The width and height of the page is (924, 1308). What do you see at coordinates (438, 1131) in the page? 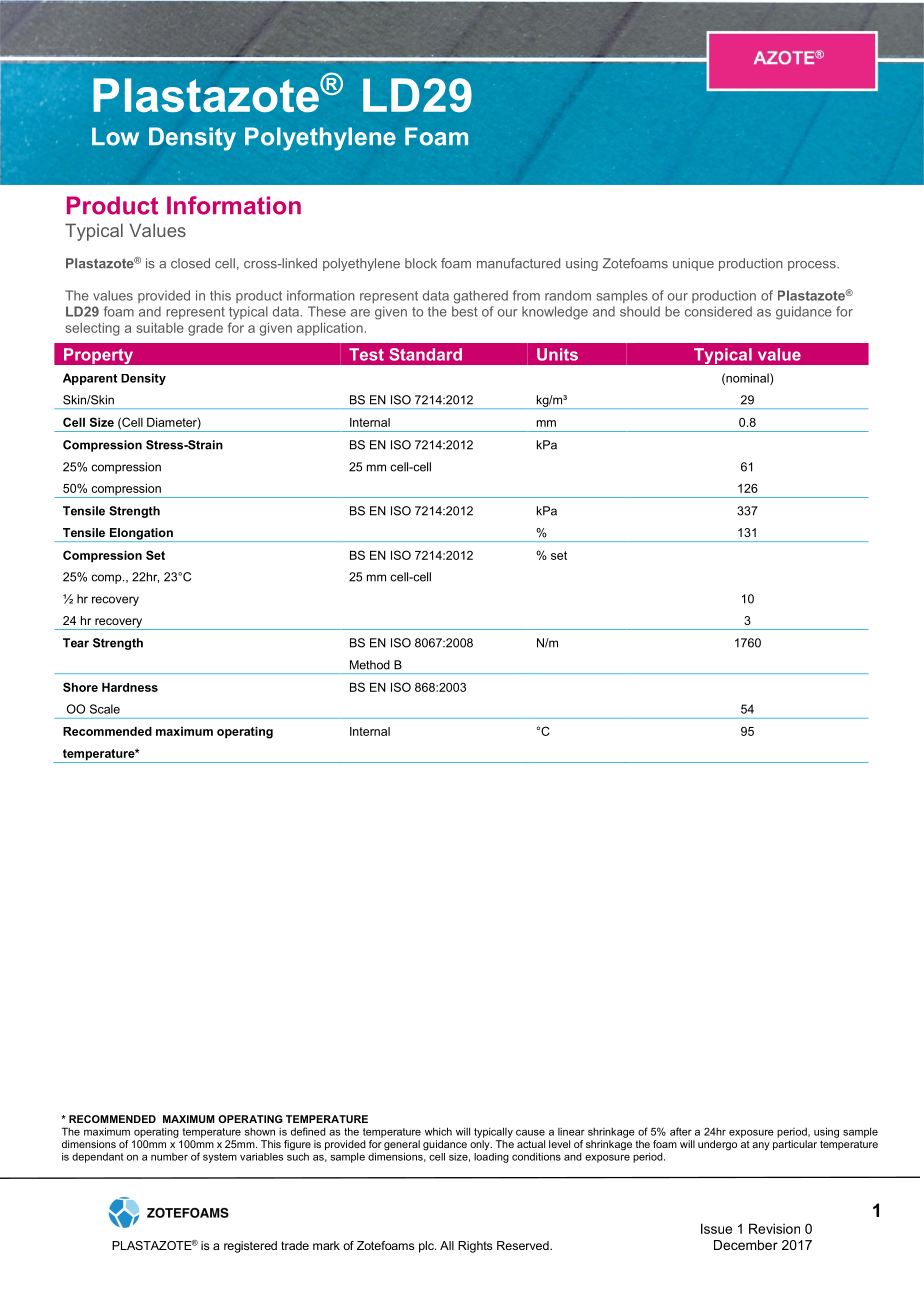
I see `which` at bounding box center [438, 1131].
